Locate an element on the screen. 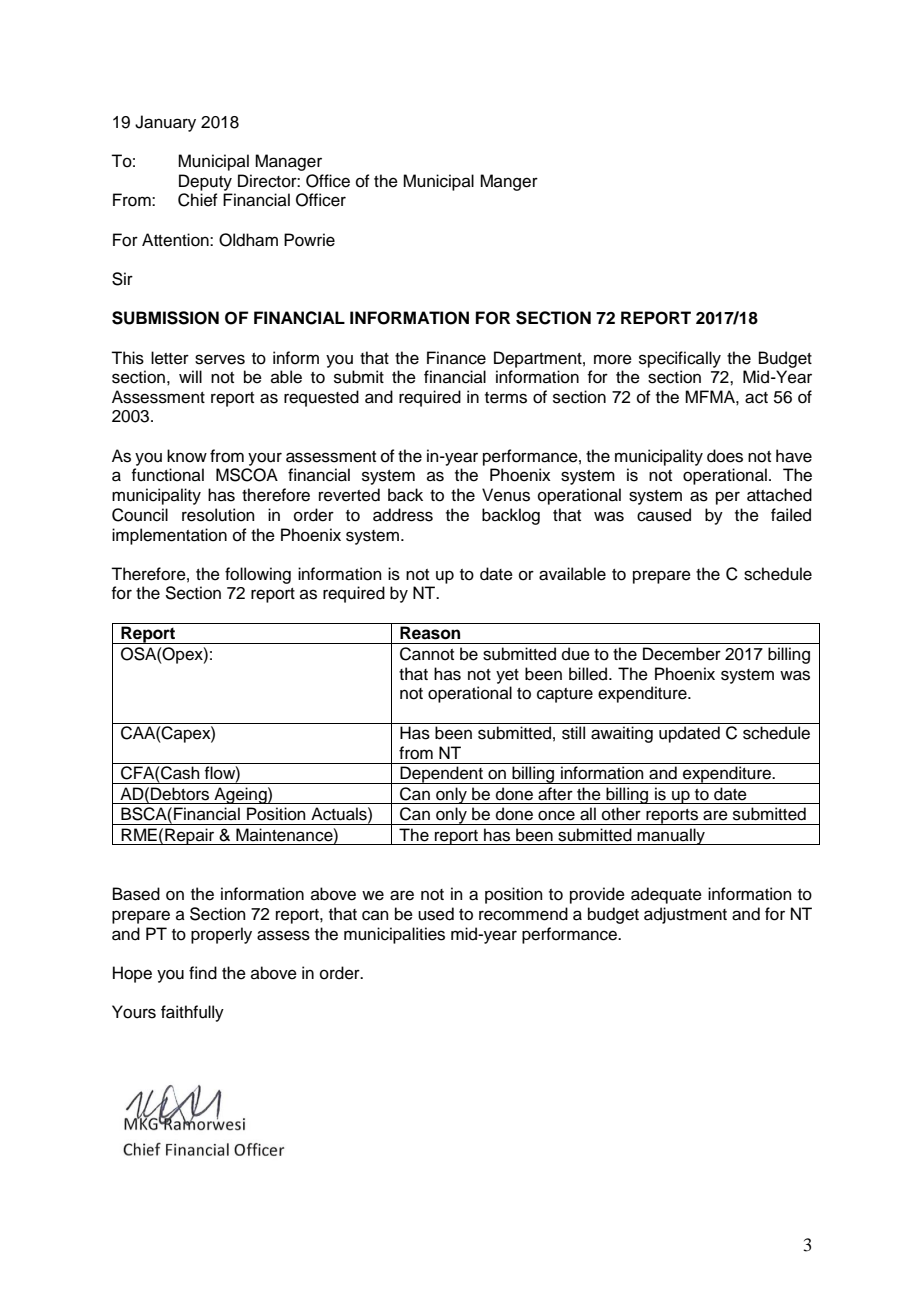  Deputy is located at coordinates (205, 182).
